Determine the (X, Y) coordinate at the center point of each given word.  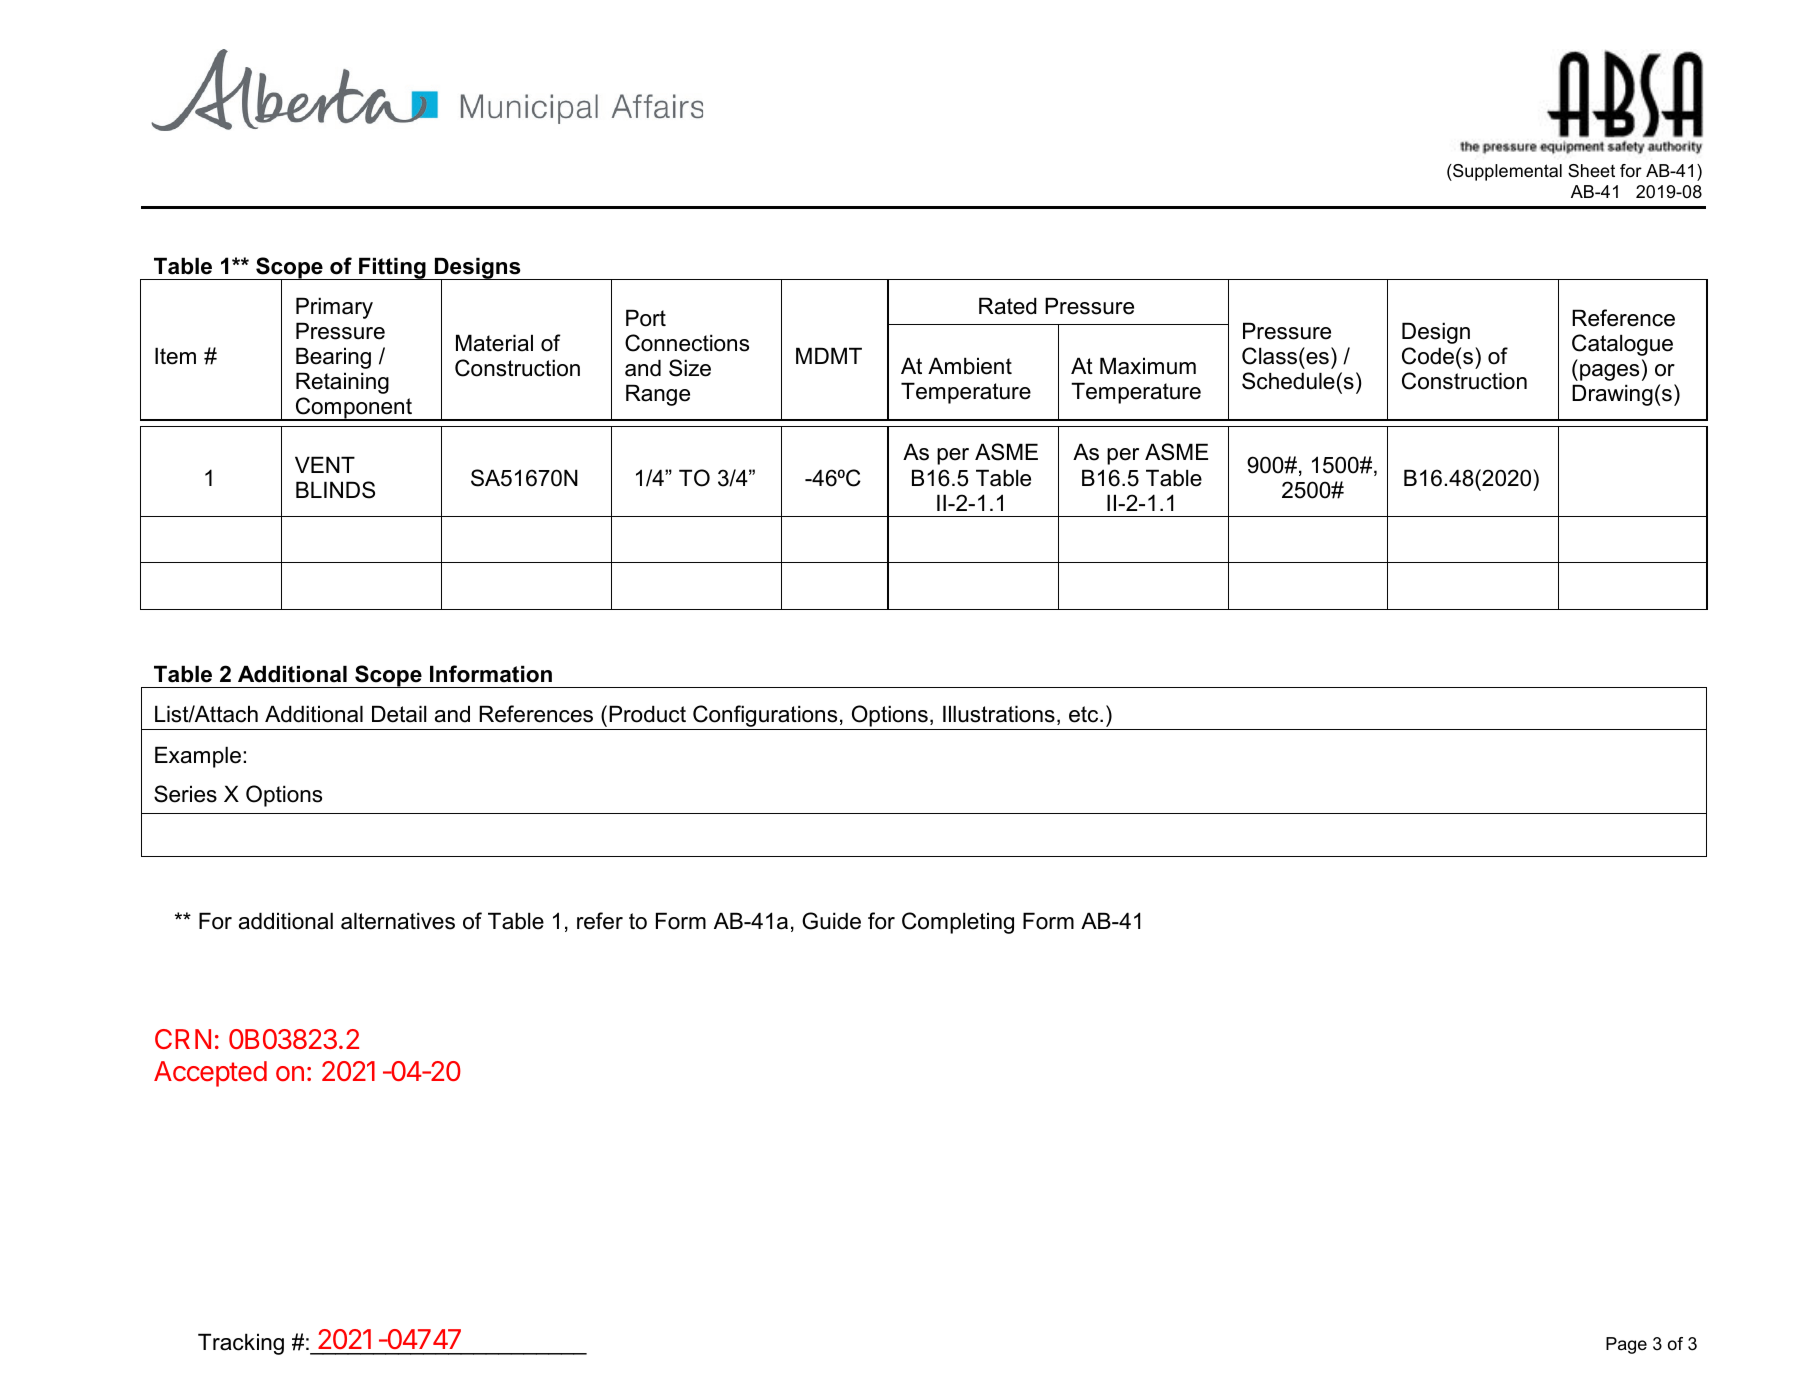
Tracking (241, 1344)
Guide (831, 921)
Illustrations (999, 714)
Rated (1008, 306)
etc (1085, 714)
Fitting (392, 268)
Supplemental (1506, 172)
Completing (958, 923)
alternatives (398, 921)
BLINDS (335, 490)
